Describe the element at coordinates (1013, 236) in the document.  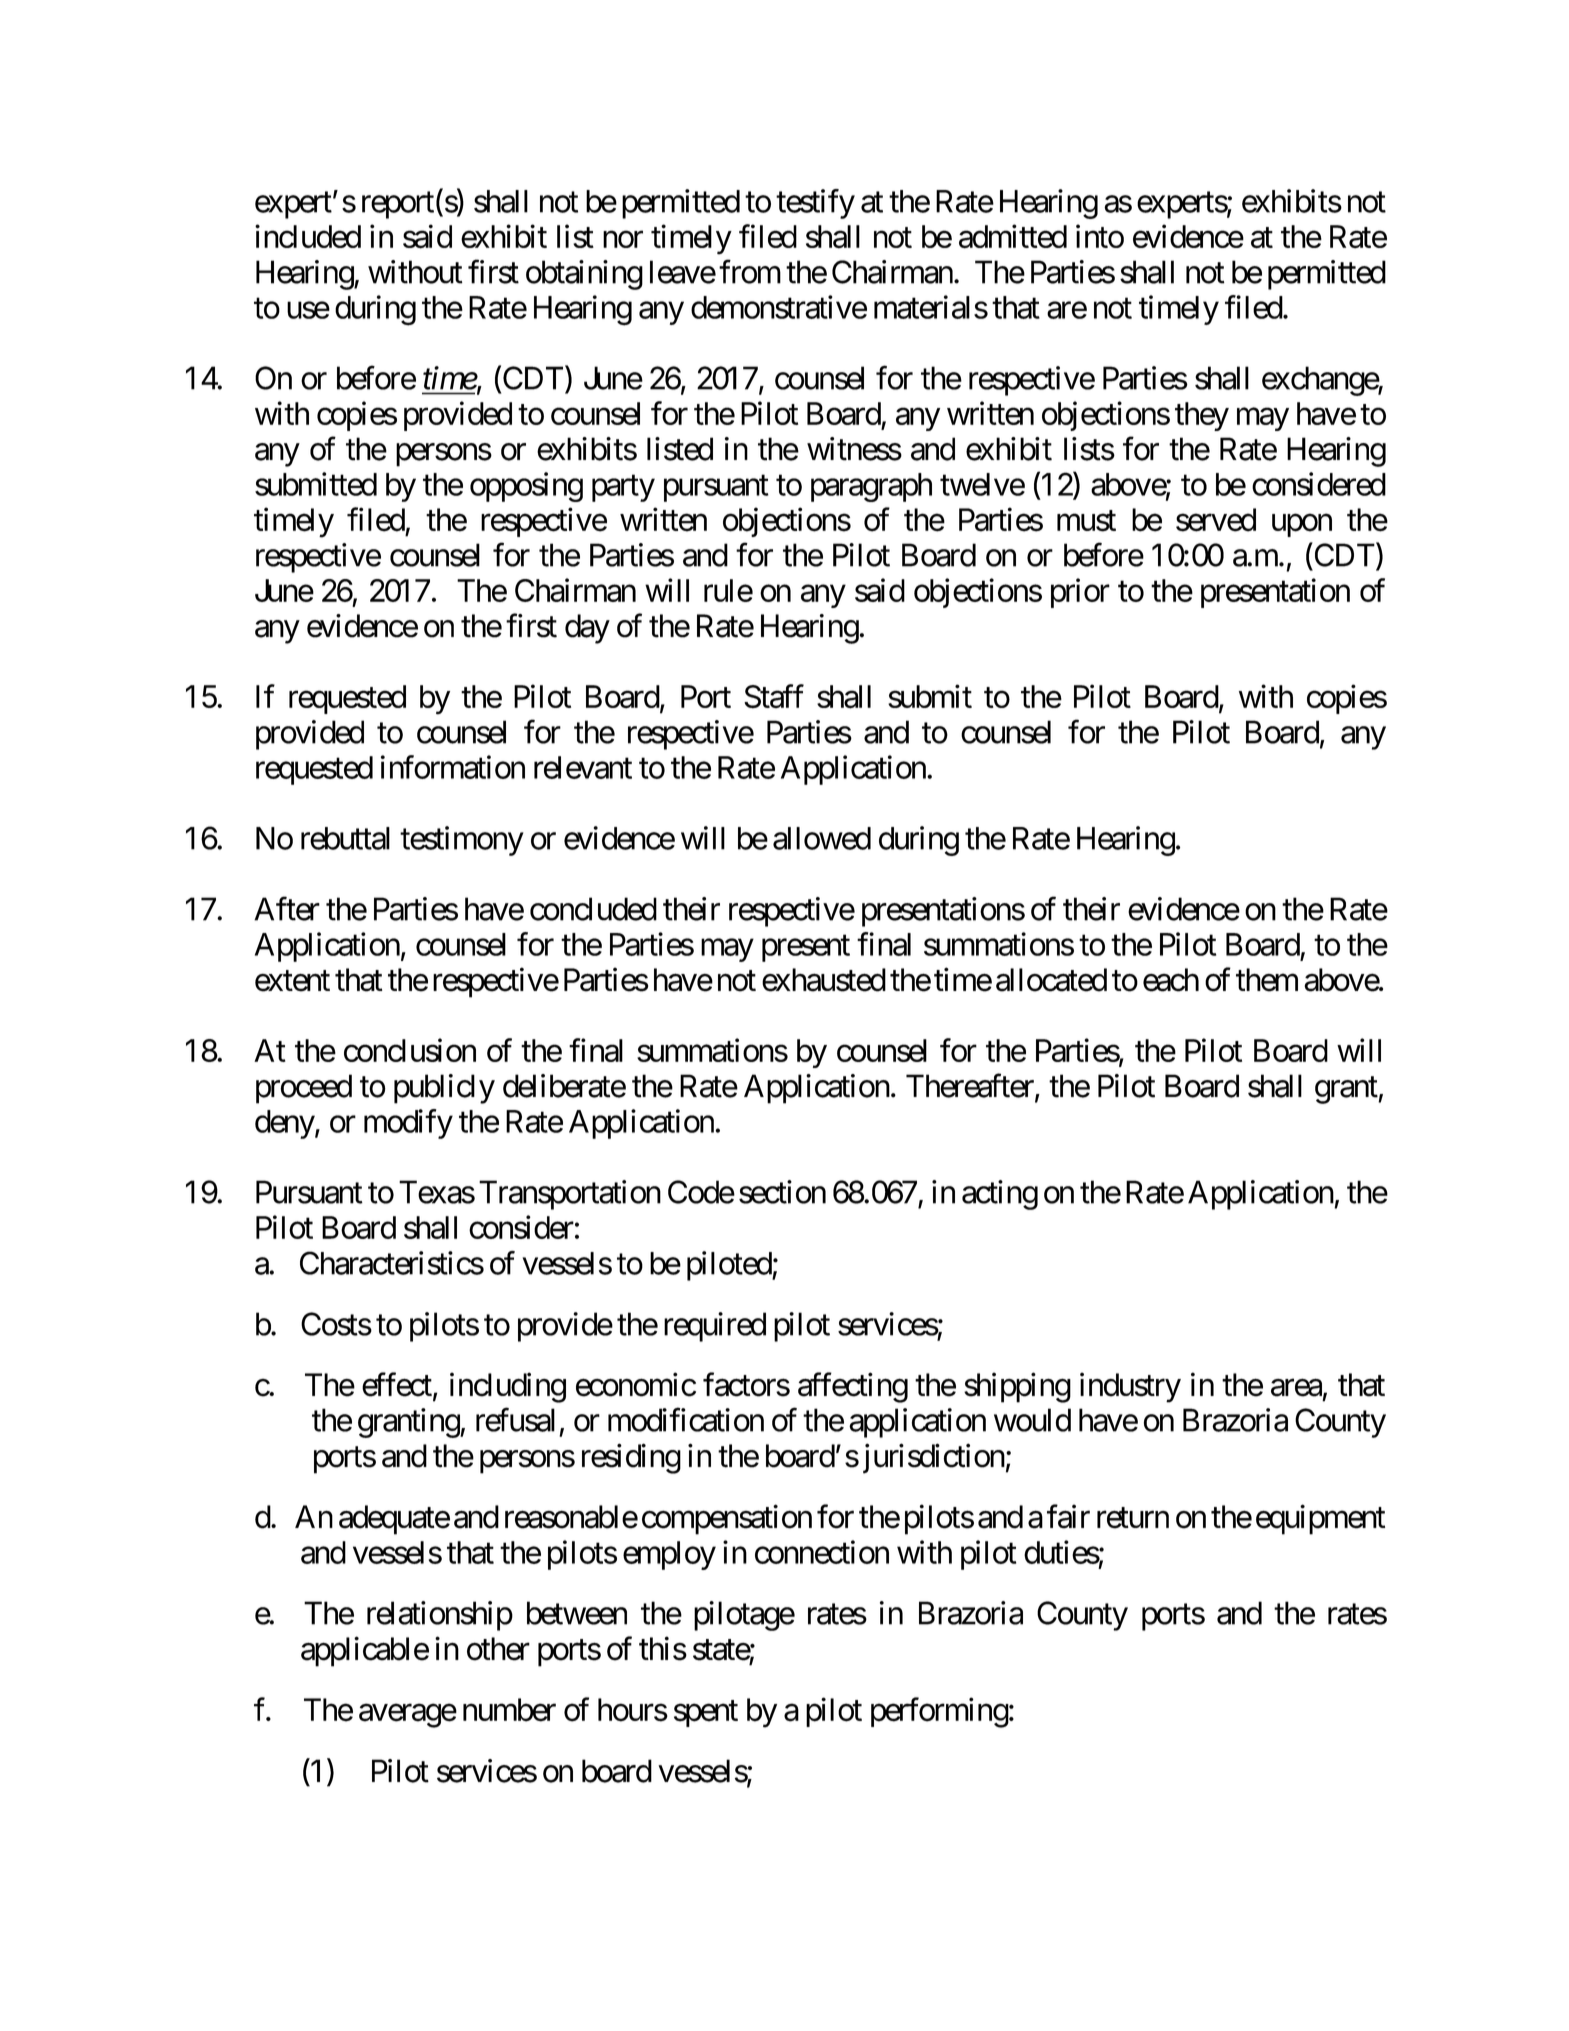
I see `admitted` at that location.
